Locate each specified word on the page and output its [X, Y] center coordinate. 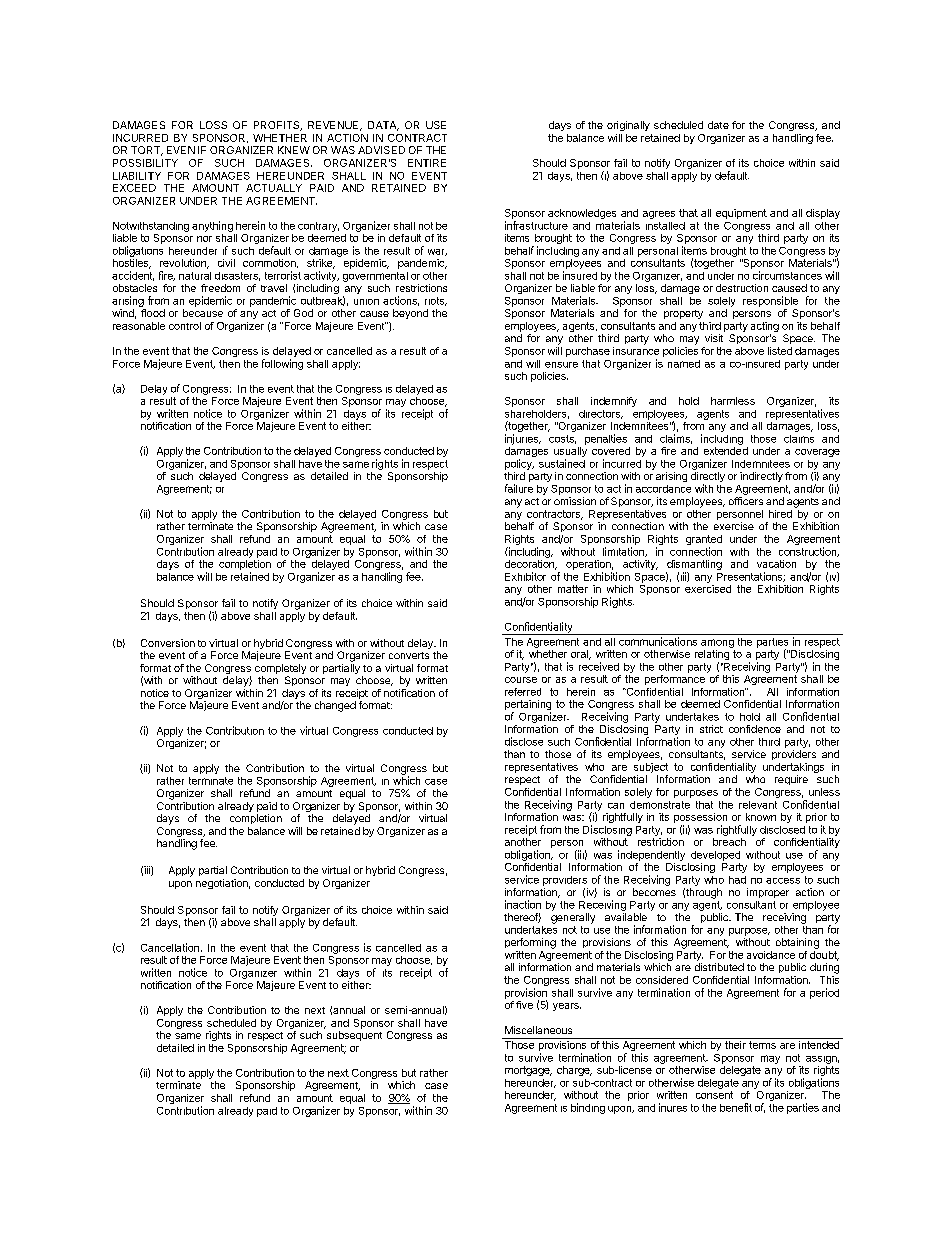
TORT [147, 151]
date [718, 125]
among [717, 643]
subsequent [354, 1036]
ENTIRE [427, 163]
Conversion [168, 643]
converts [409, 655]
